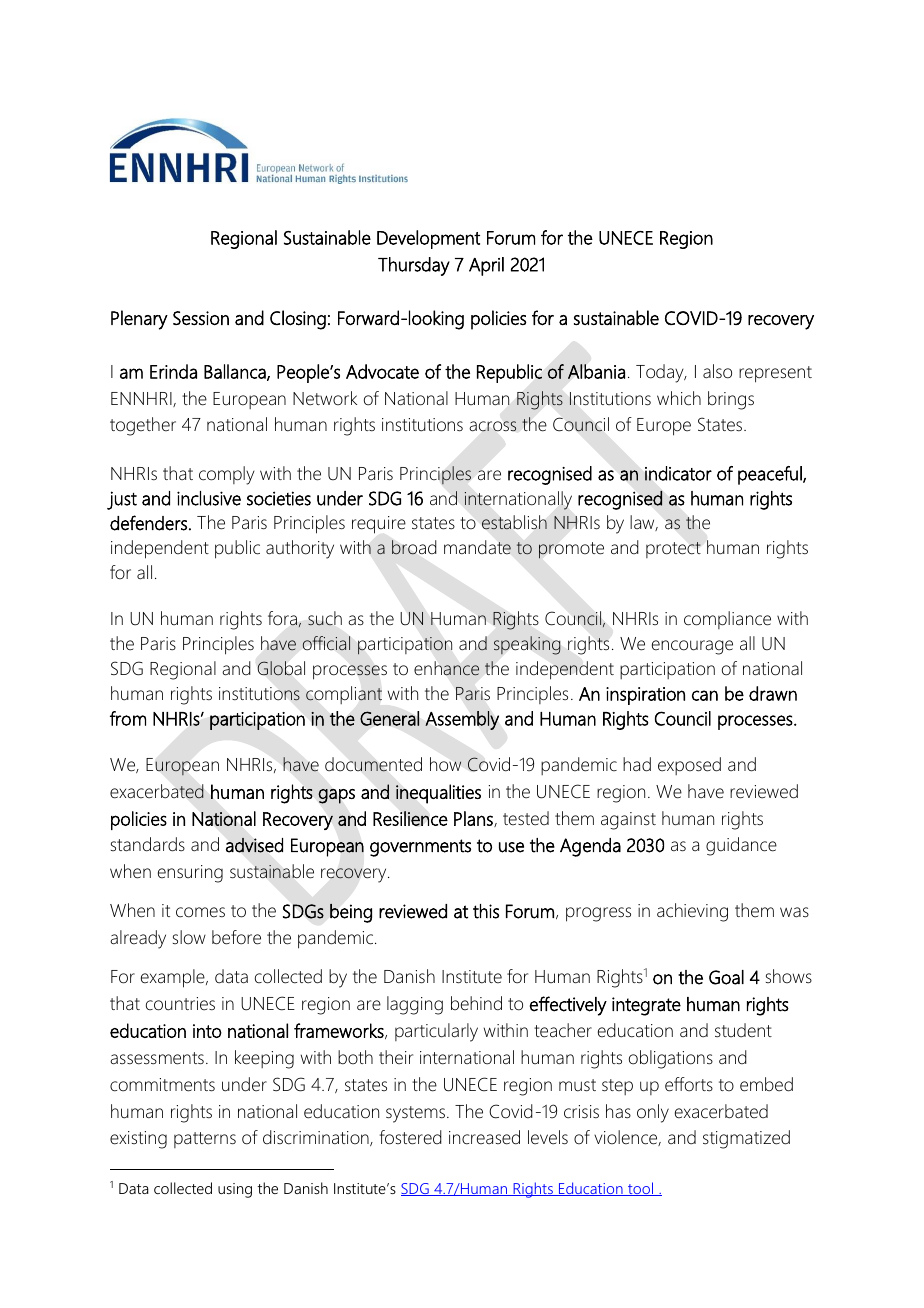 The image size is (924, 1308). Describe the element at coordinates (717, 371) in the document. I see `also` at that location.
